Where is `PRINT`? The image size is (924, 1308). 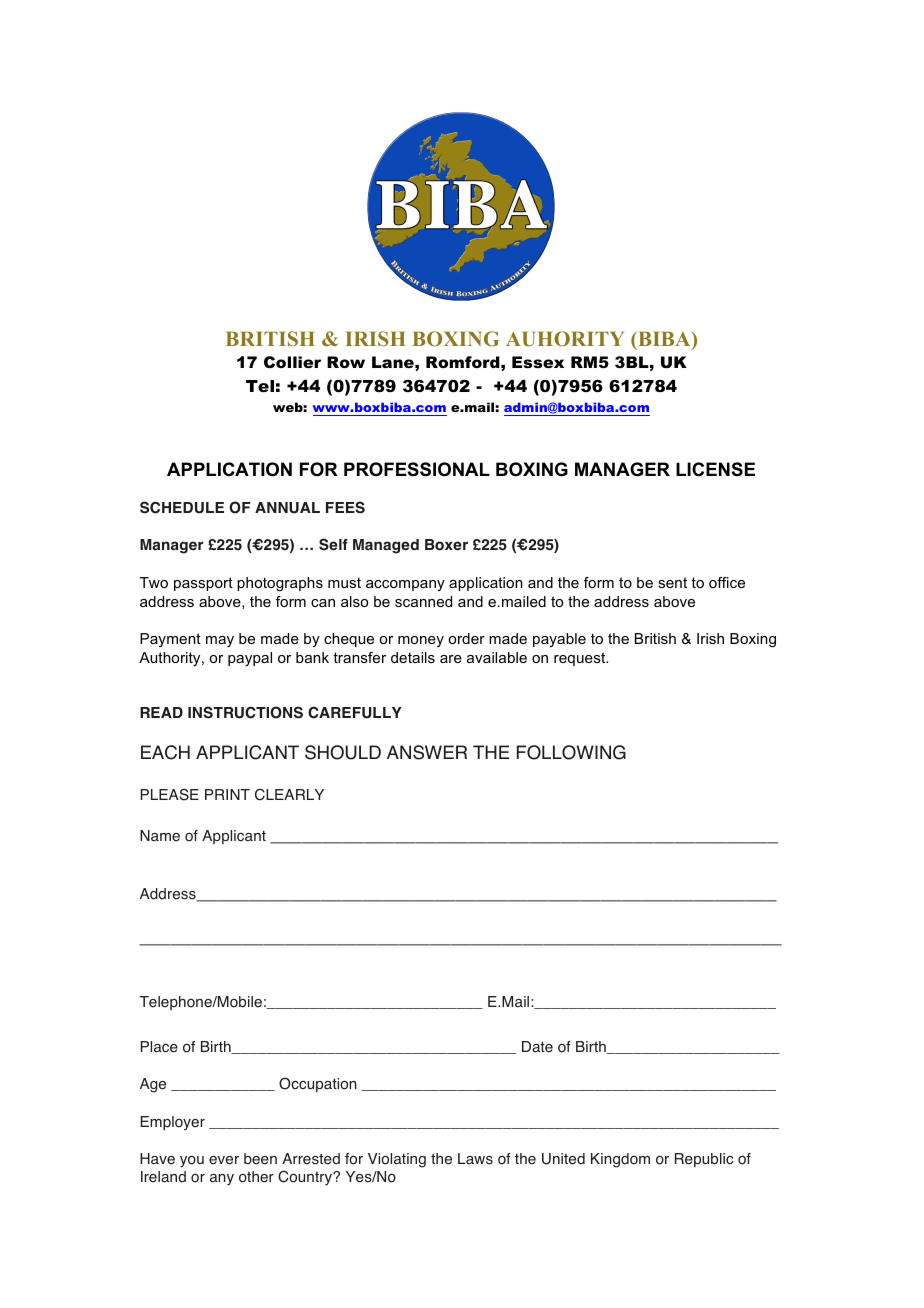
PRINT is located at coordinates (227, 794).
